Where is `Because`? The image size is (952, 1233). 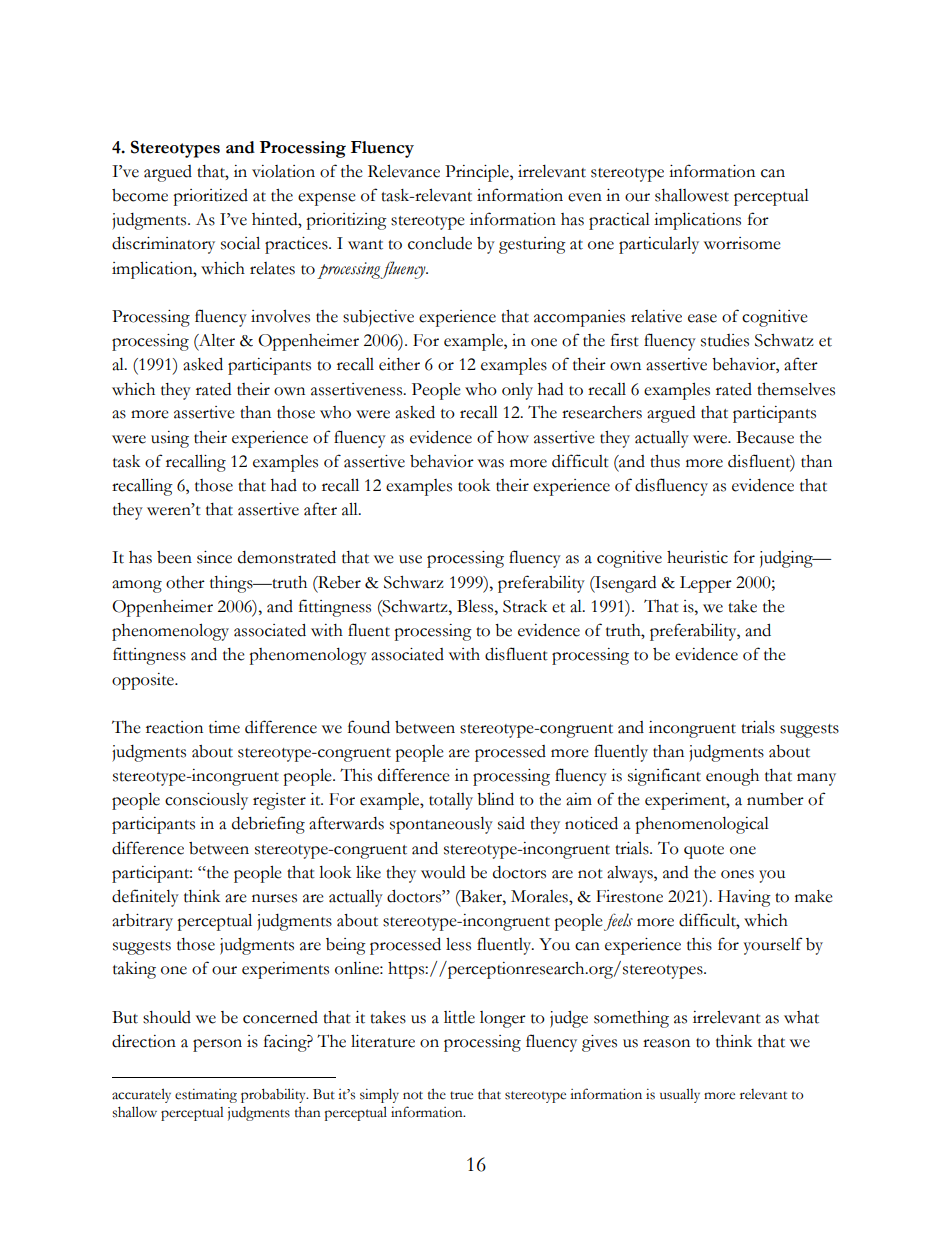 Because is located at coordinates (765, 437).
